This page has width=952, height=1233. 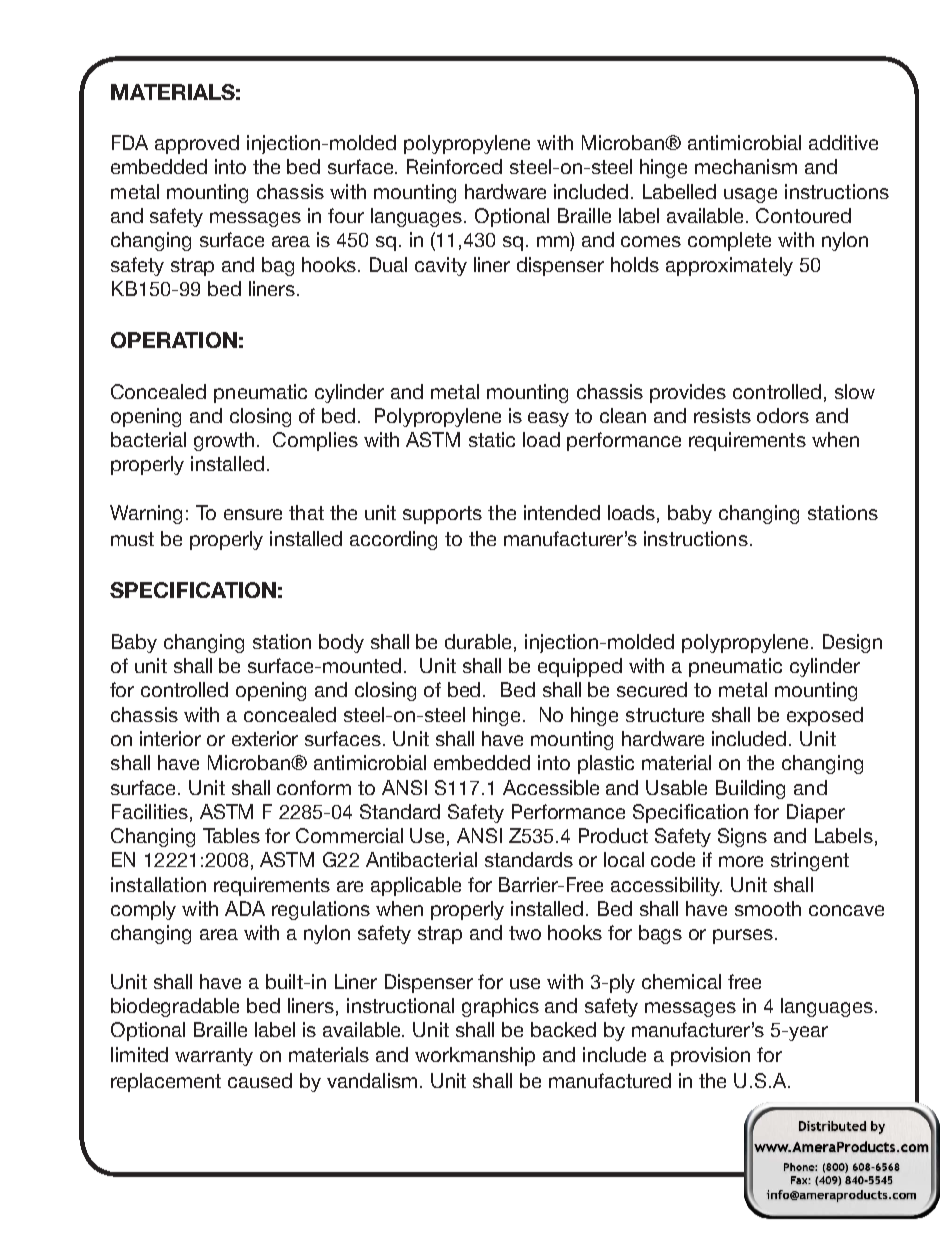 What do you see at coordinates (214, 1057) in the page?
I see `warranty` at bounding box center [214, 1057].
